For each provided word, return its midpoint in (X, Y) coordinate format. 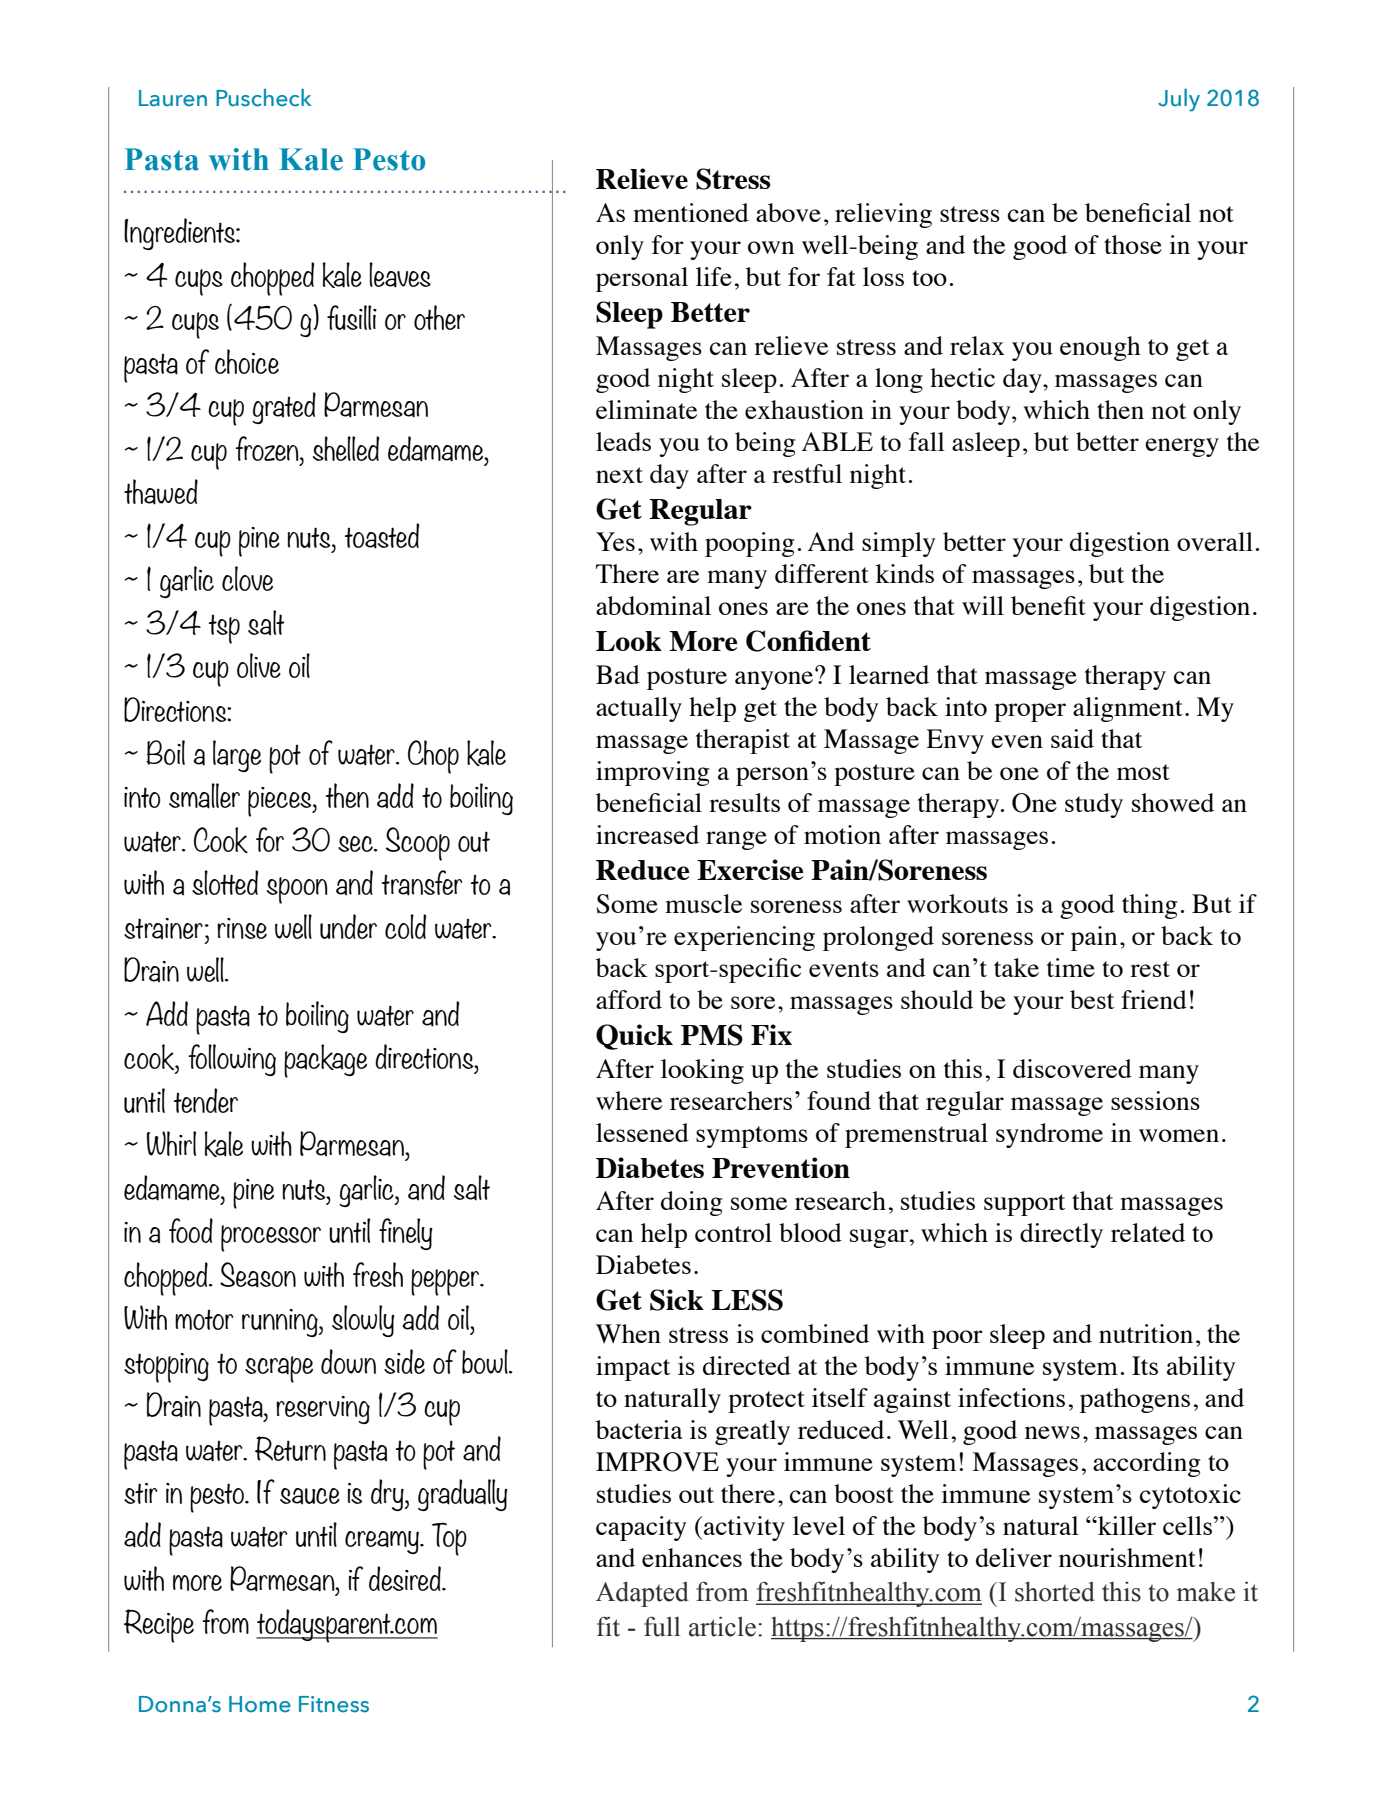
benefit (1048, 605)
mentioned (691, 212)
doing (691, 1203)
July (1179, 100)
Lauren (173, 98)
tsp (224, 629)
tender (206, 1100)
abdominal (653, 605)
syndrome (1049, 1135)
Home (260, 1704)
